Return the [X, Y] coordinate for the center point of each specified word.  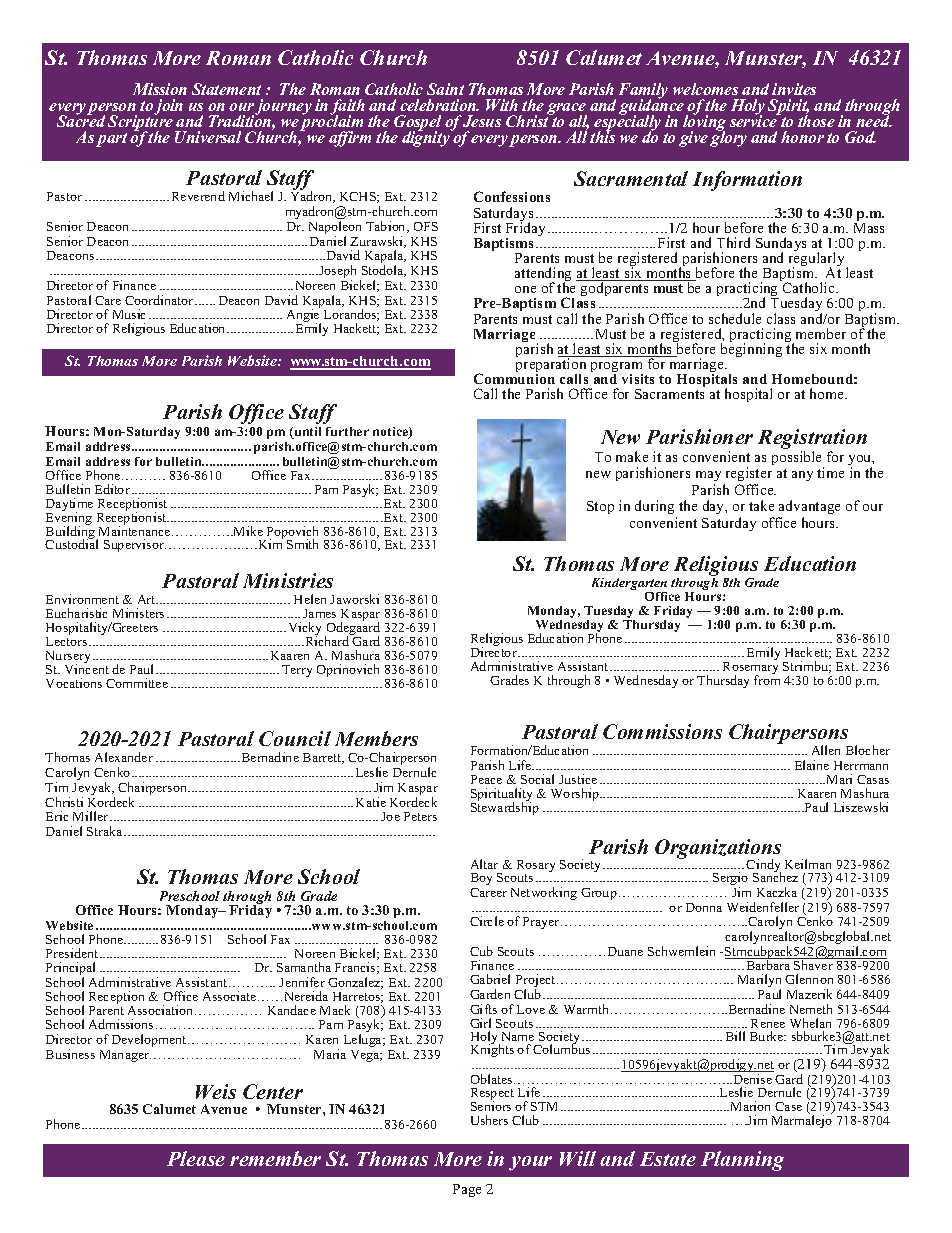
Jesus [482, 121]
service [755, 120]
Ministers [138, 613]
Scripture [142, 123]
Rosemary [750, 669]
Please [196, 1158]
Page [467, 1190]
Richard [327, 640]
